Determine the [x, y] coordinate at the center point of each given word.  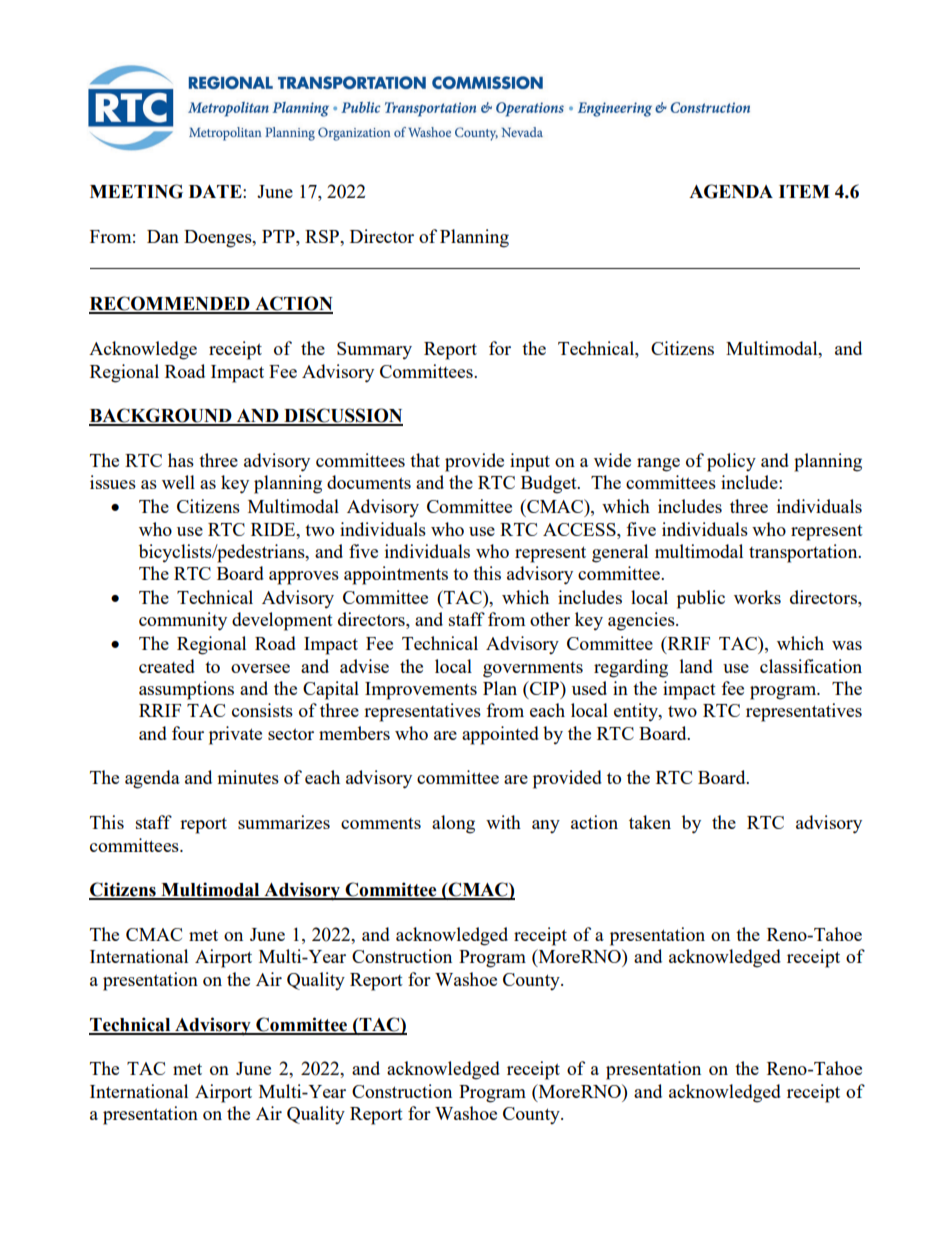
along [453, 824]
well [178, 482]
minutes [248, 777]
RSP [323, 236]
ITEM [804, 191]
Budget [550, 484]
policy [731, 462]
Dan [163, 236]
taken [650, 822]
